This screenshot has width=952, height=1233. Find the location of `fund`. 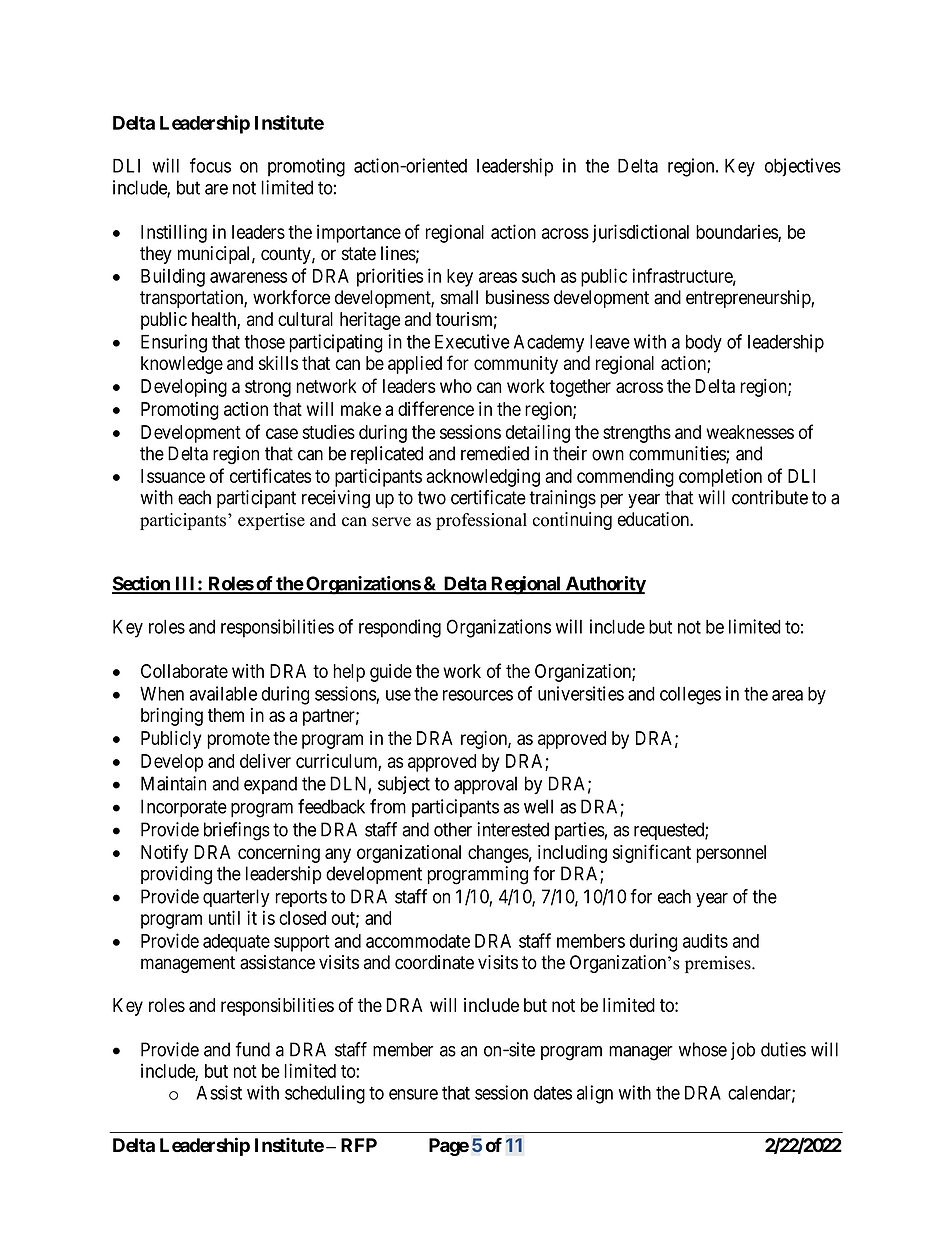

fund is located at coordinates (253, 1049).
